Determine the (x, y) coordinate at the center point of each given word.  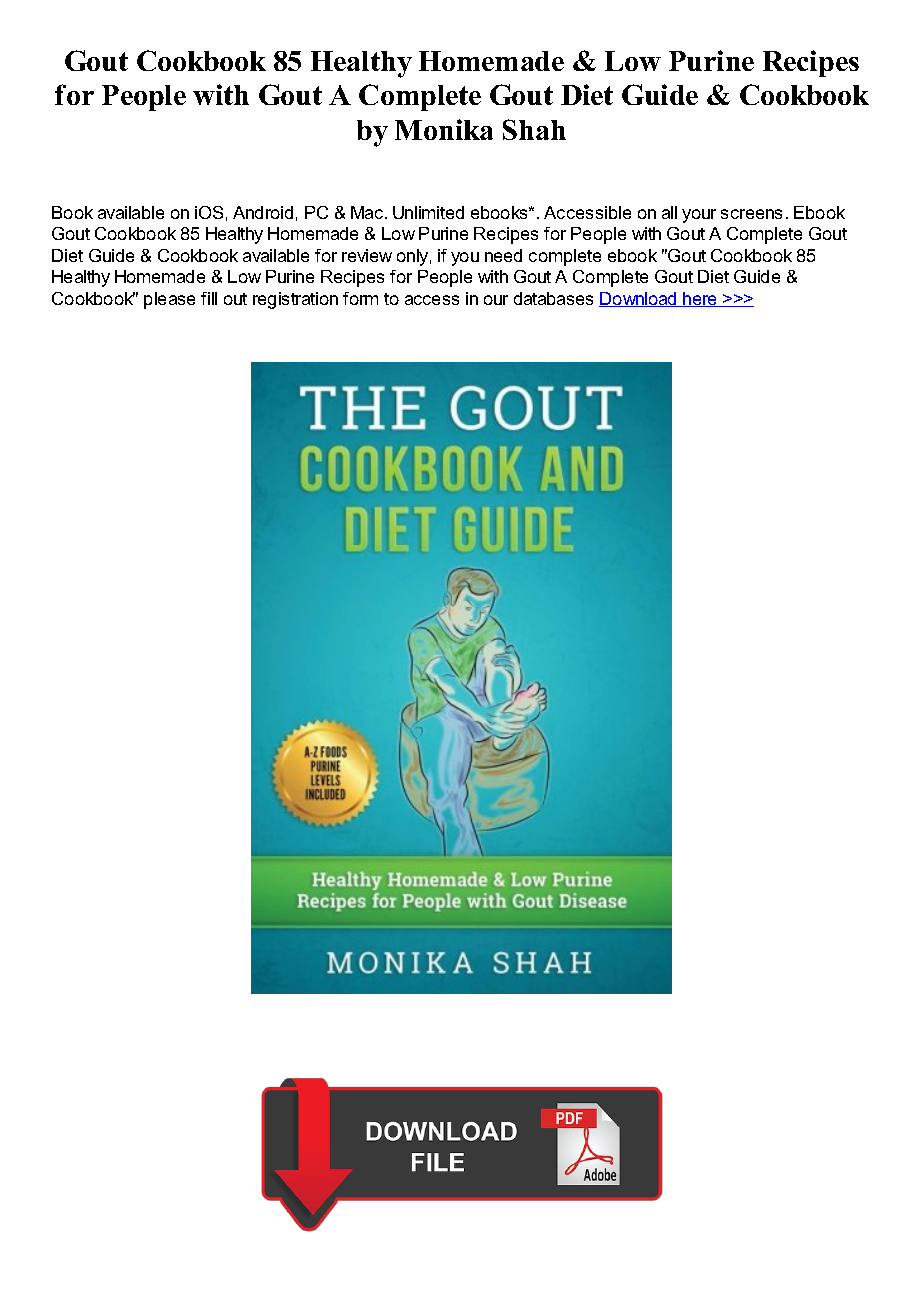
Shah (534, 129)
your (699, 216)
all (669, 212)
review (367, 255)
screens (751, 214)
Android (263, 212)
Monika (444, 129)
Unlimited (428, 212)
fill (209, 298)
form (360, 298)
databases (553, 298)
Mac (368, 212)
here (700, 299)
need (503, 255)
